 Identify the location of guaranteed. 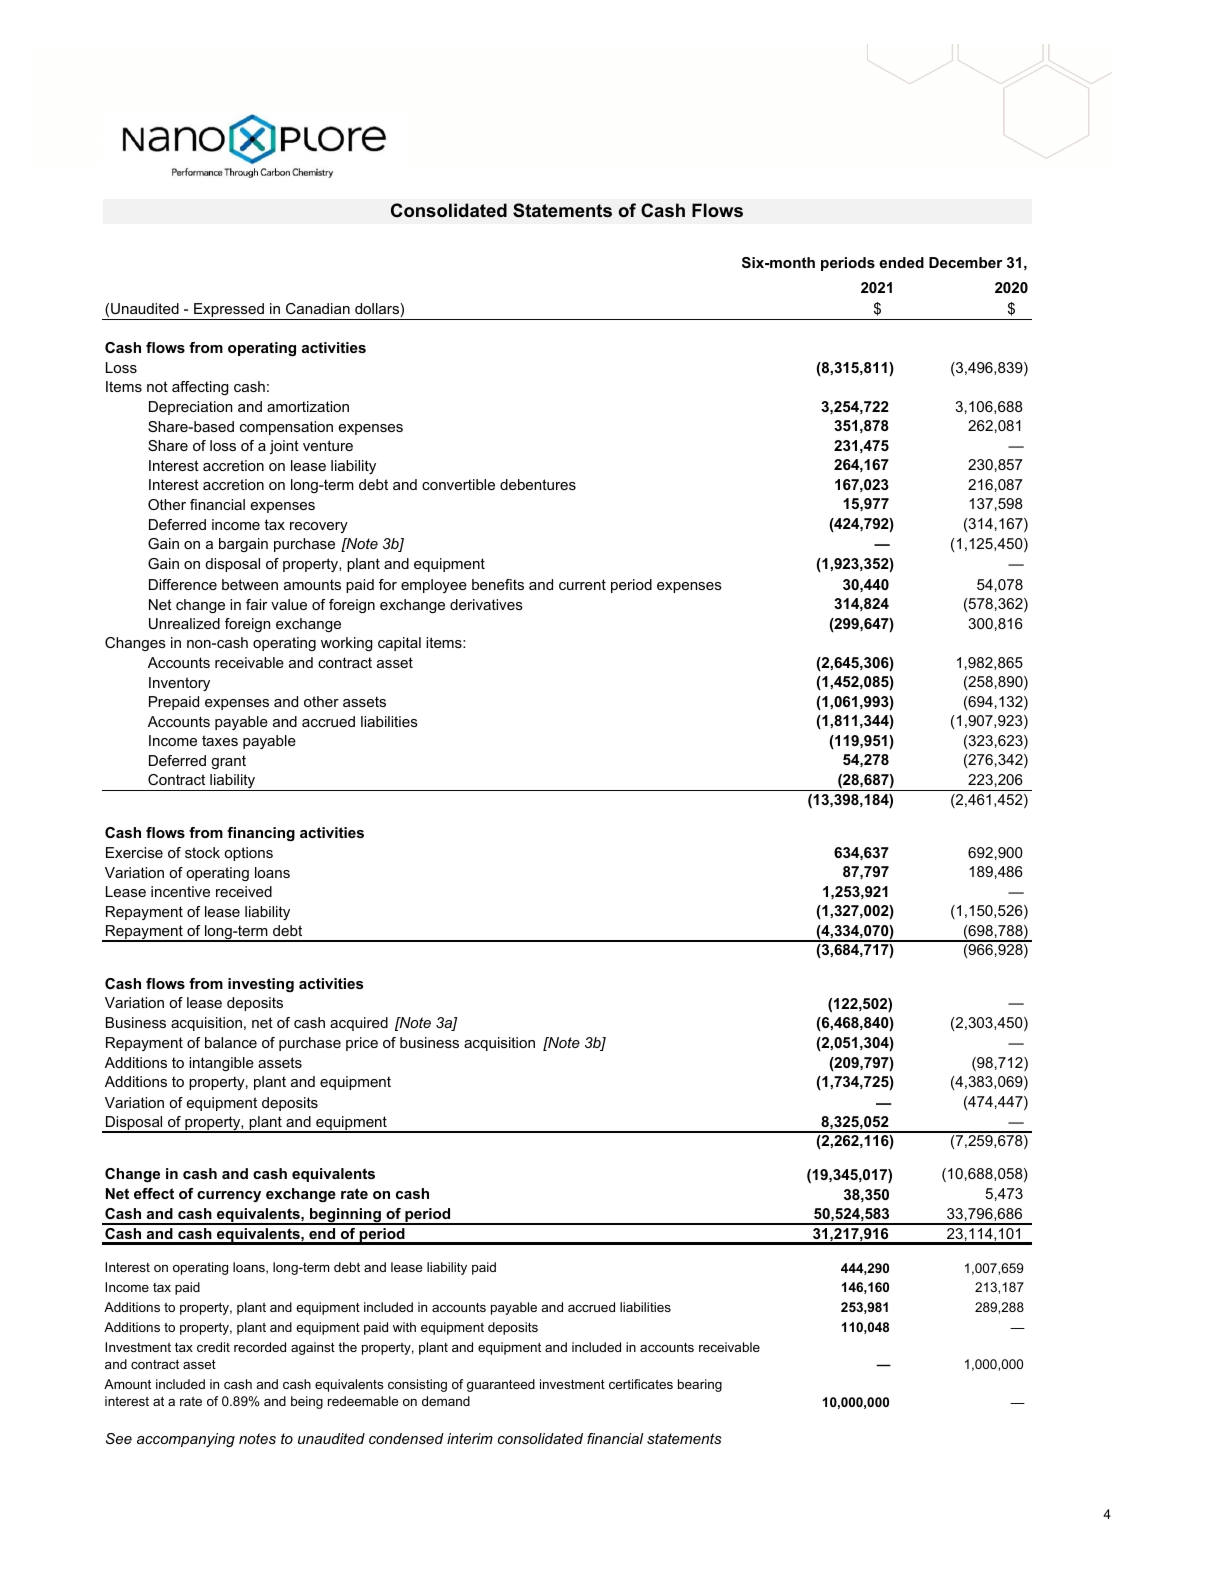
(501, 1385).
